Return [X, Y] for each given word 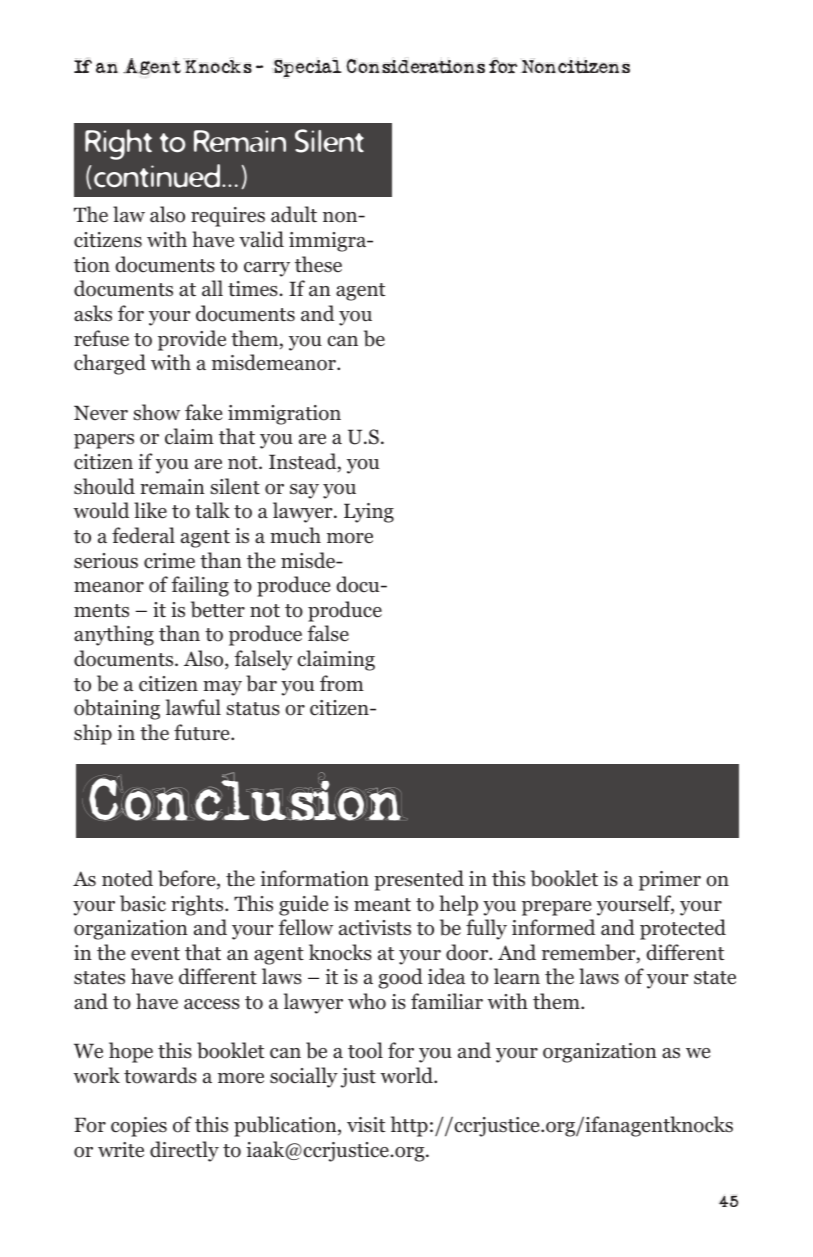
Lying [369, 513]
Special [307, 67]
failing [200, 586]
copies [139, 1127]
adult [294, 214]
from [342, 683]
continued [158, 176]
